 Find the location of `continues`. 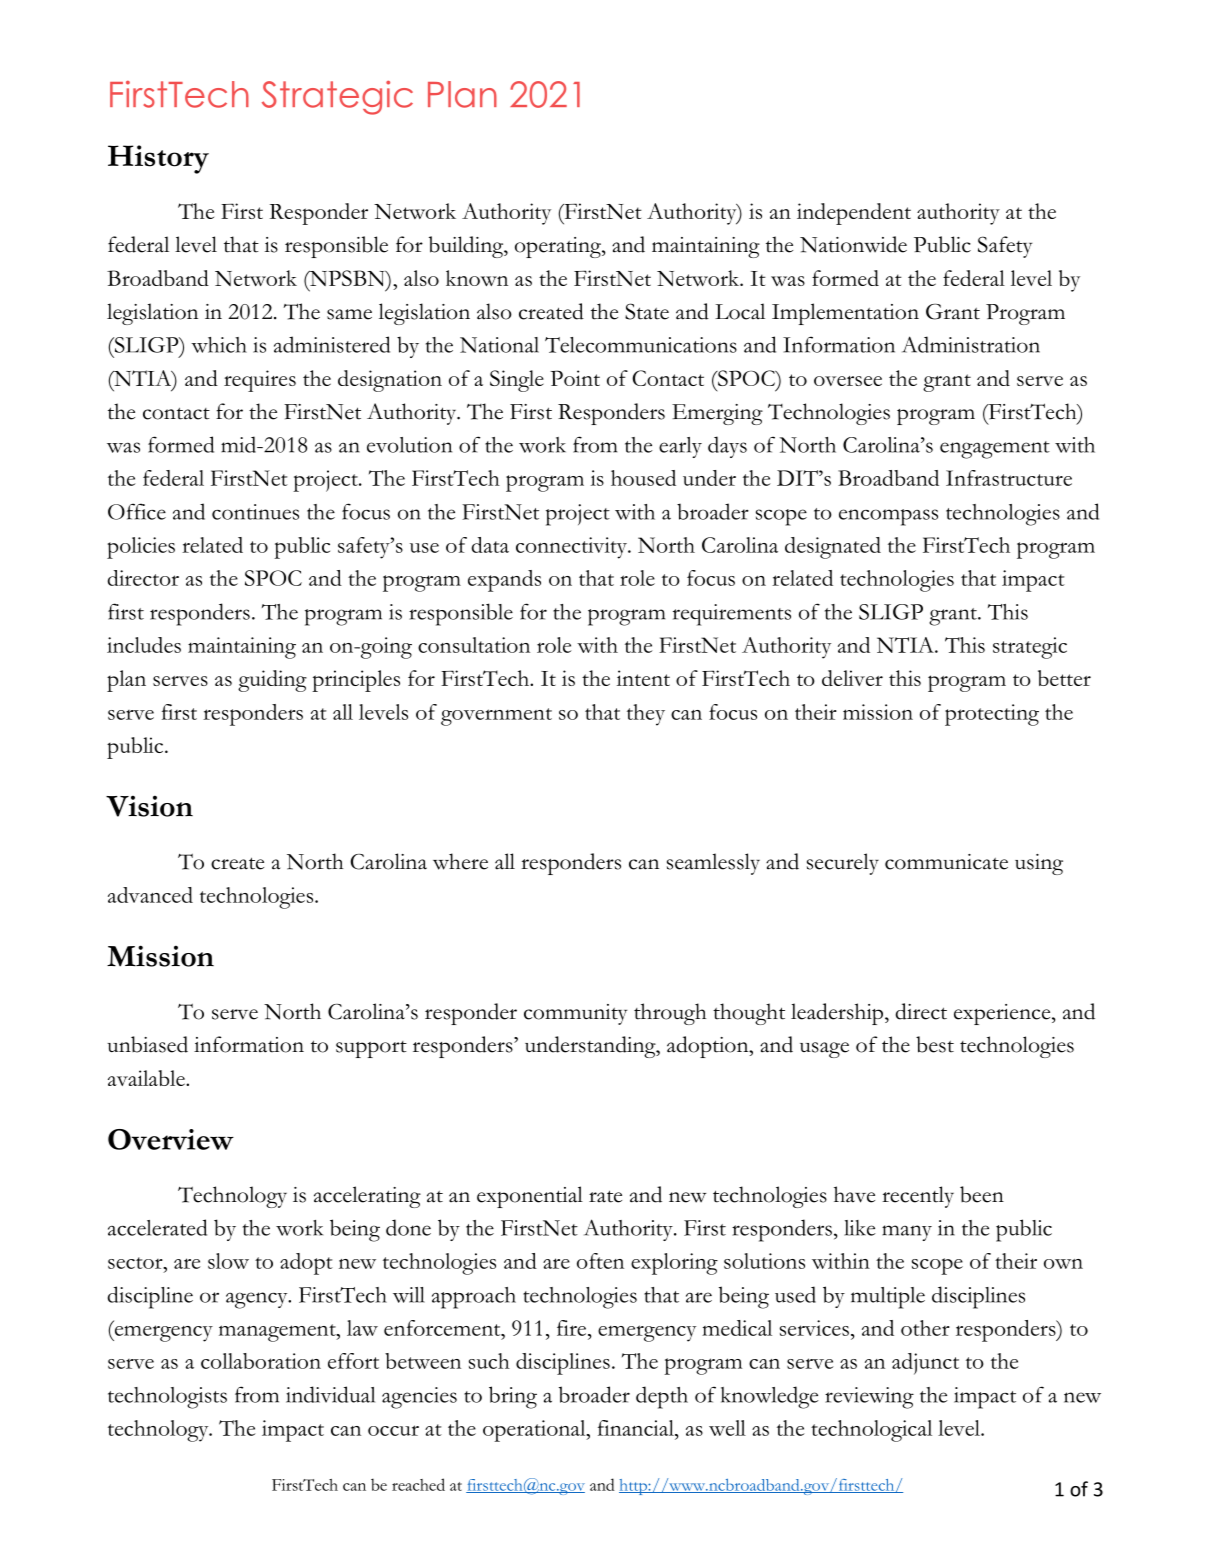

continues is located at coordinates (255, 512).
